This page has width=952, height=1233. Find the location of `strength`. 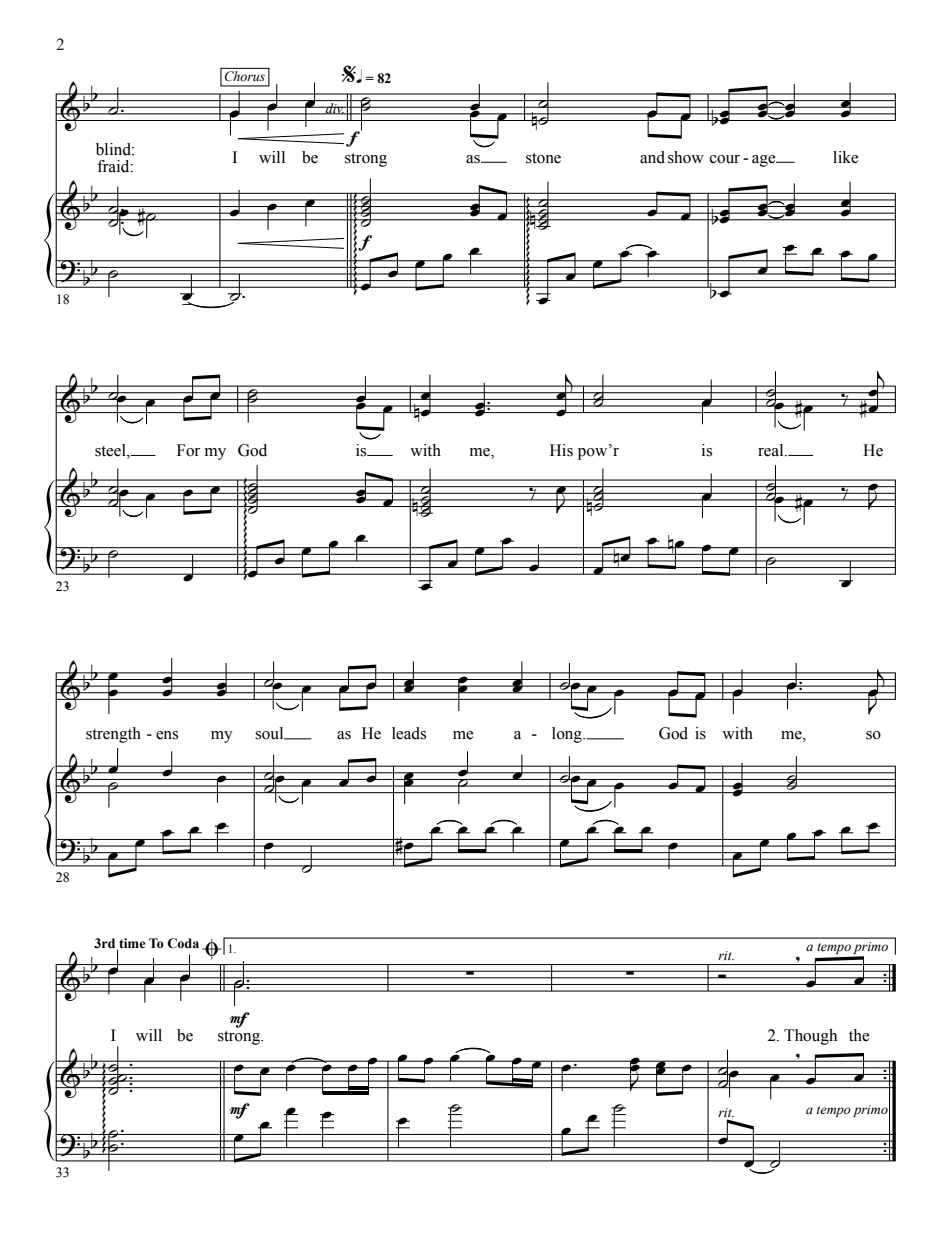

strength is located at coordinates (113, 735).
